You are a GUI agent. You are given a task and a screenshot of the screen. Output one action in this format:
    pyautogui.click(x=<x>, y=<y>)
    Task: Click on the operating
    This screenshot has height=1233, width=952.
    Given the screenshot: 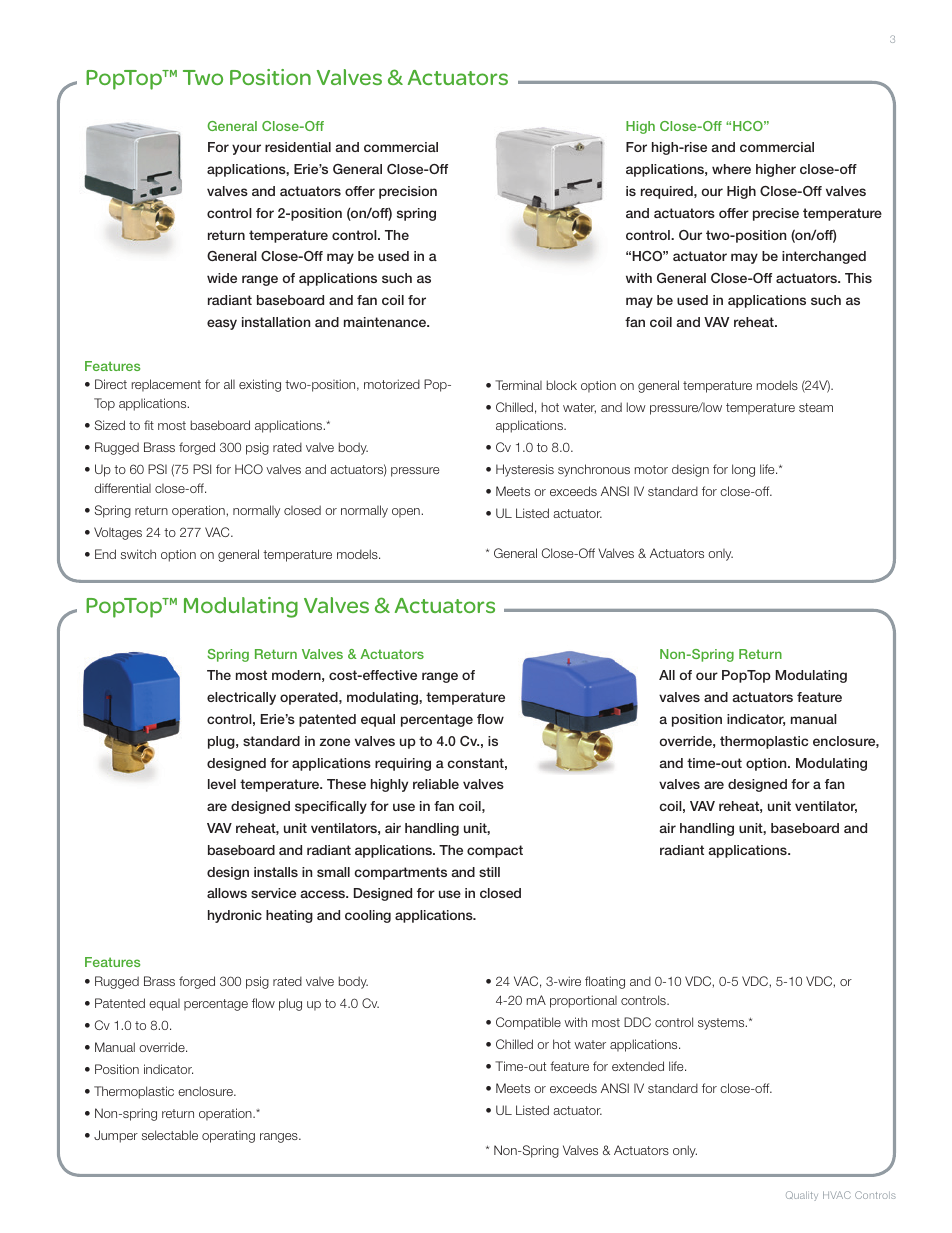 What is the action you would take?
    pyautogui.click(x=228, y=1137)
